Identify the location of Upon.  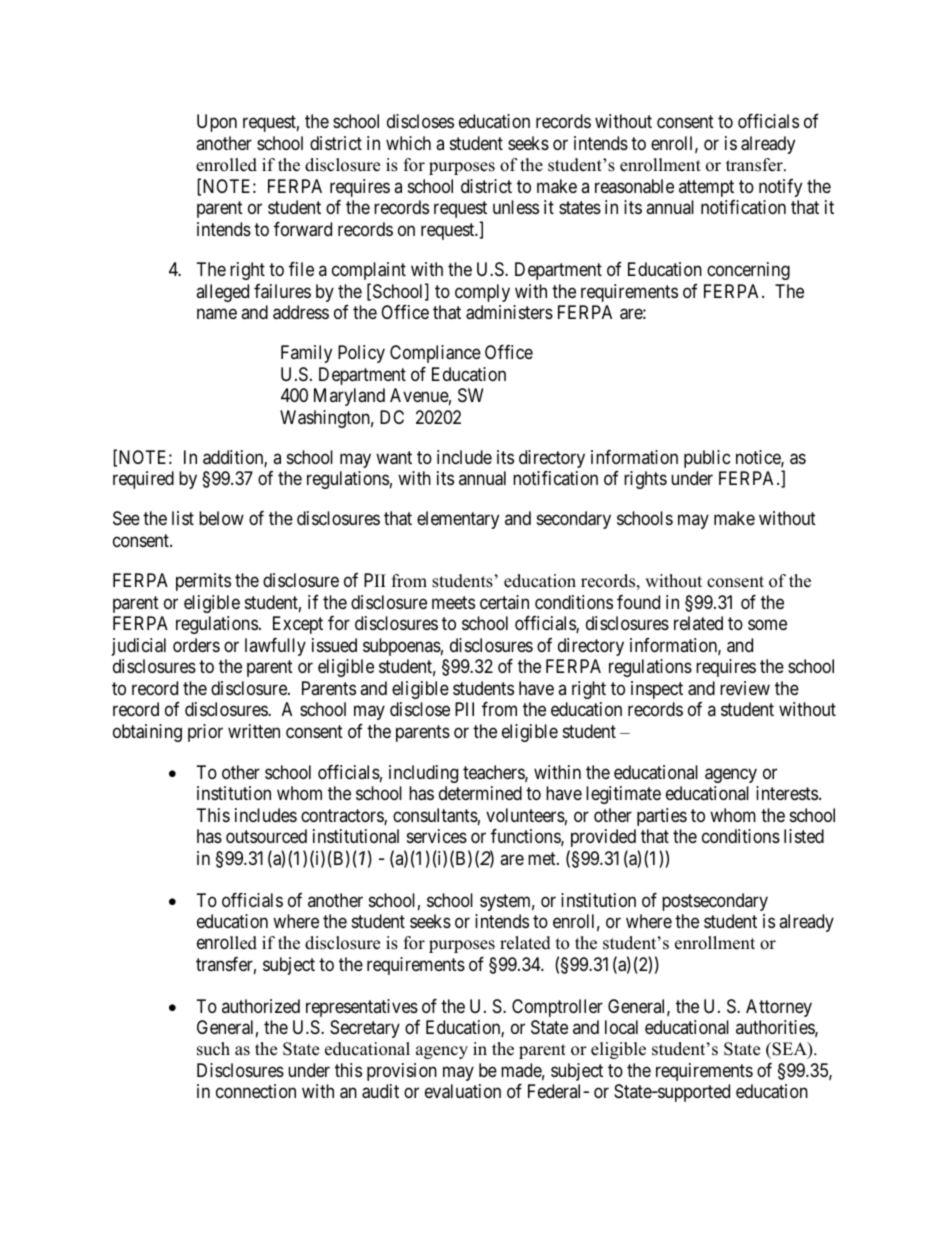
(217, 123).
